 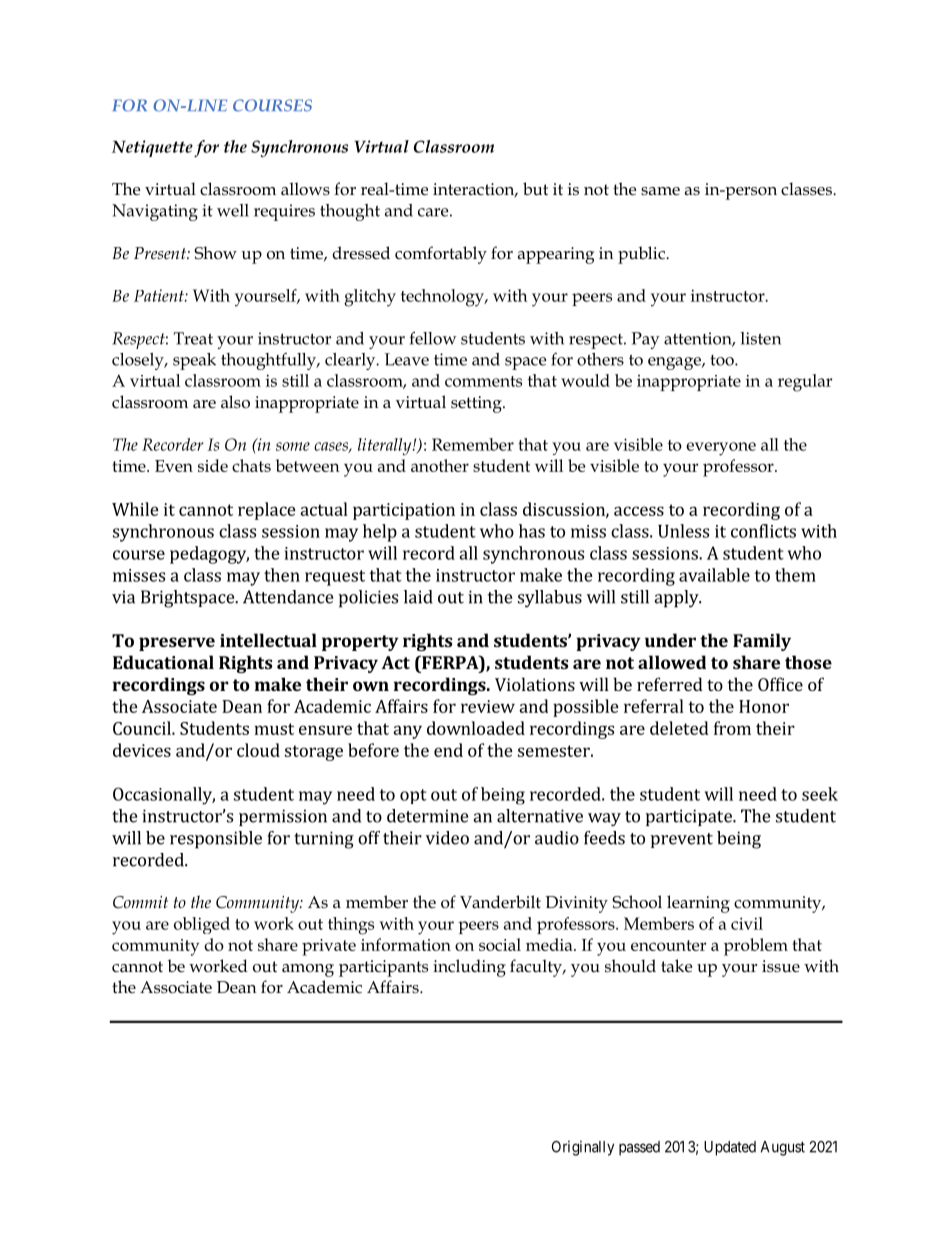 I want to click on conflicts, so click(x=763, y=531).
